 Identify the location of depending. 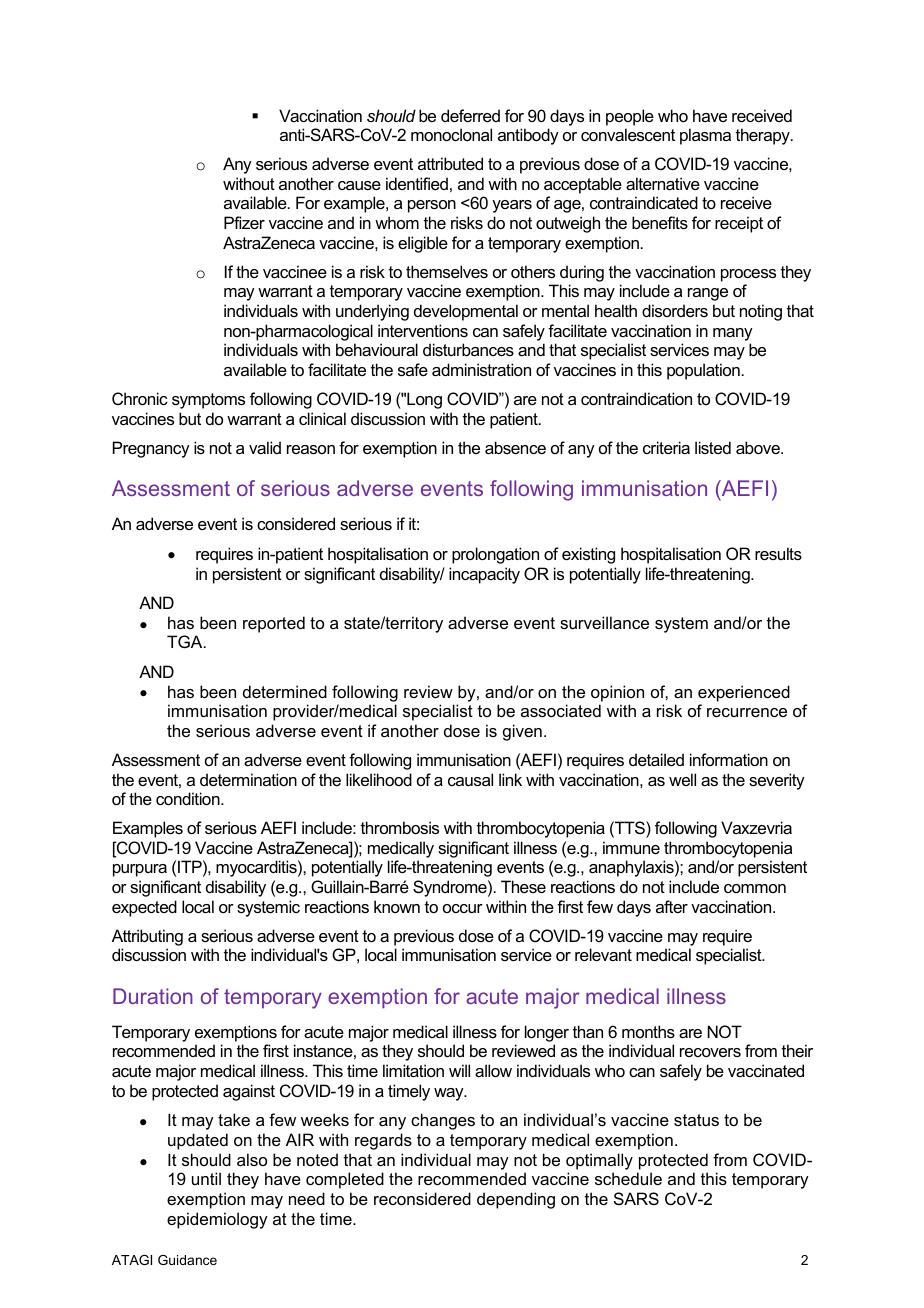
(516, 1200).
